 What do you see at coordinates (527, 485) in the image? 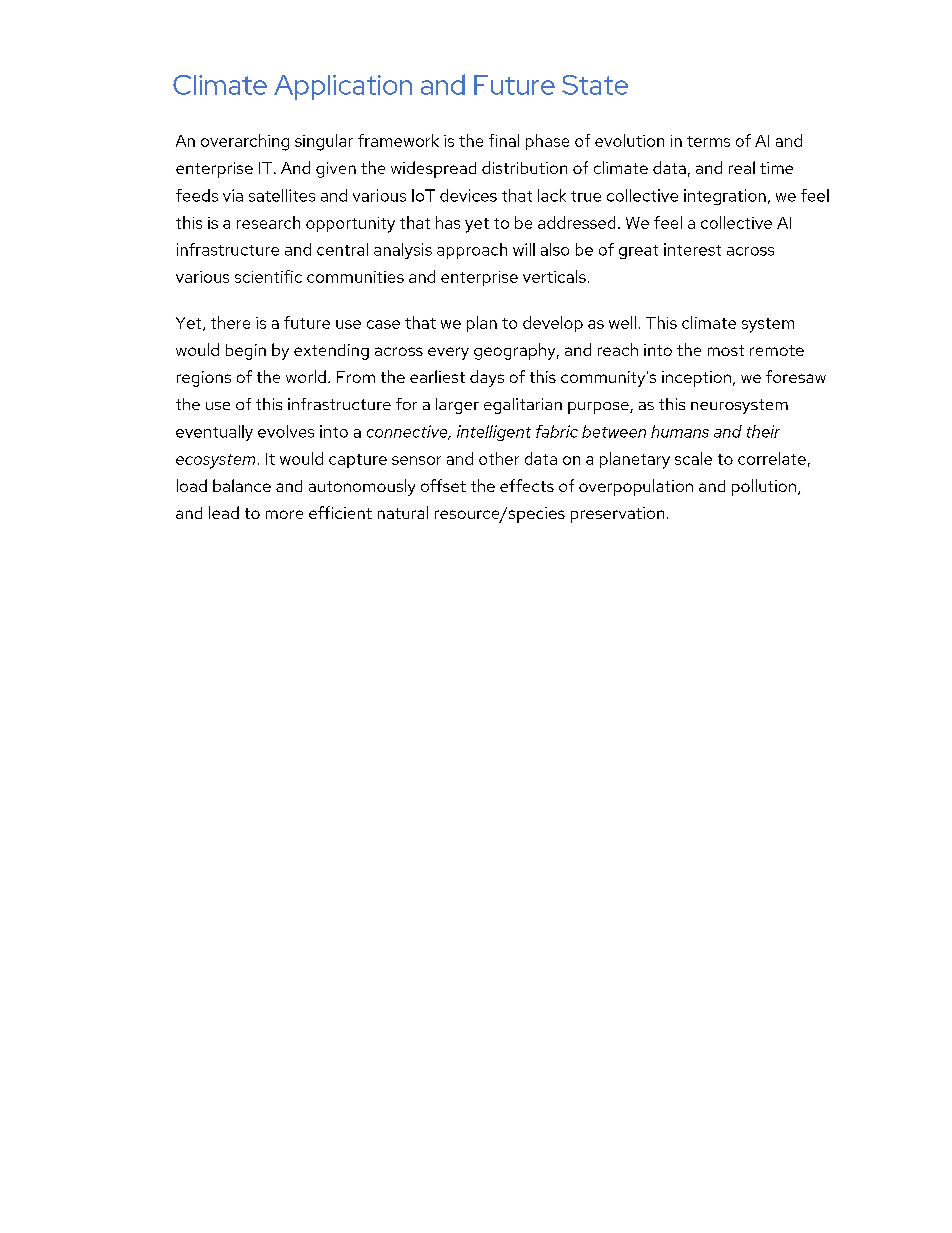
I see `effects` at bounding box center [527, 485].
